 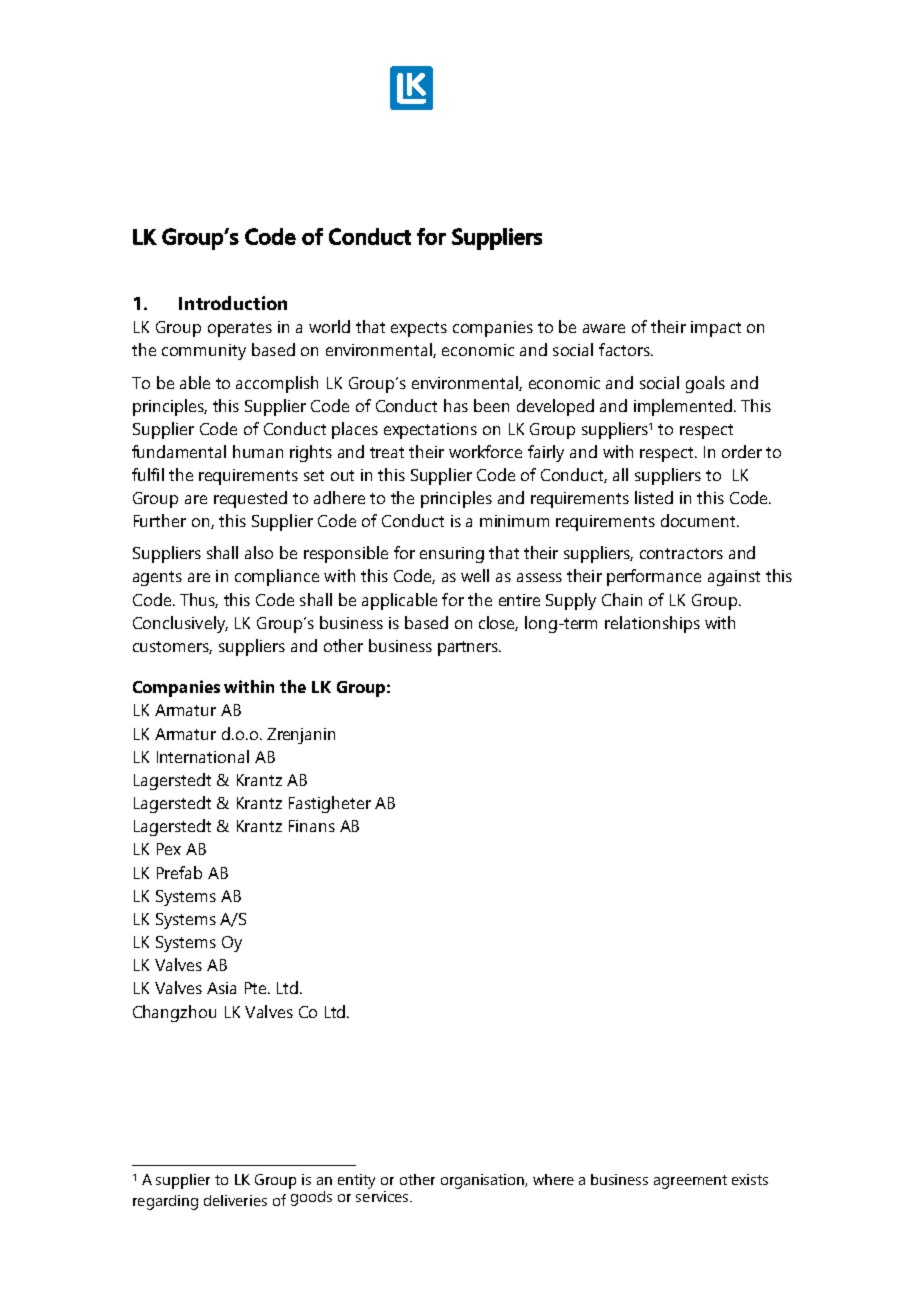 I want to click on listed, so click(x=654, y=497).
